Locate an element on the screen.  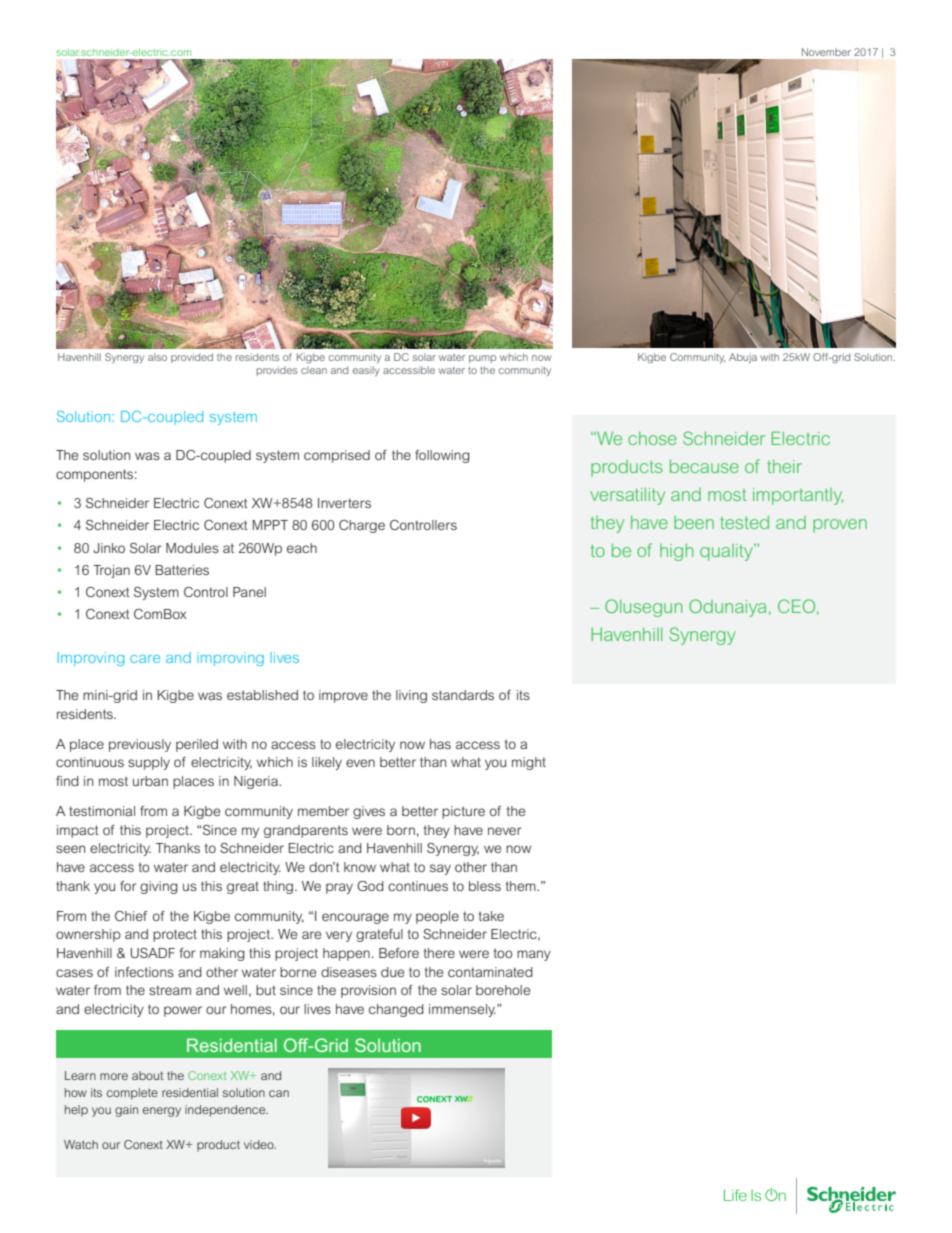
might is located at coordinates (529, 763).
